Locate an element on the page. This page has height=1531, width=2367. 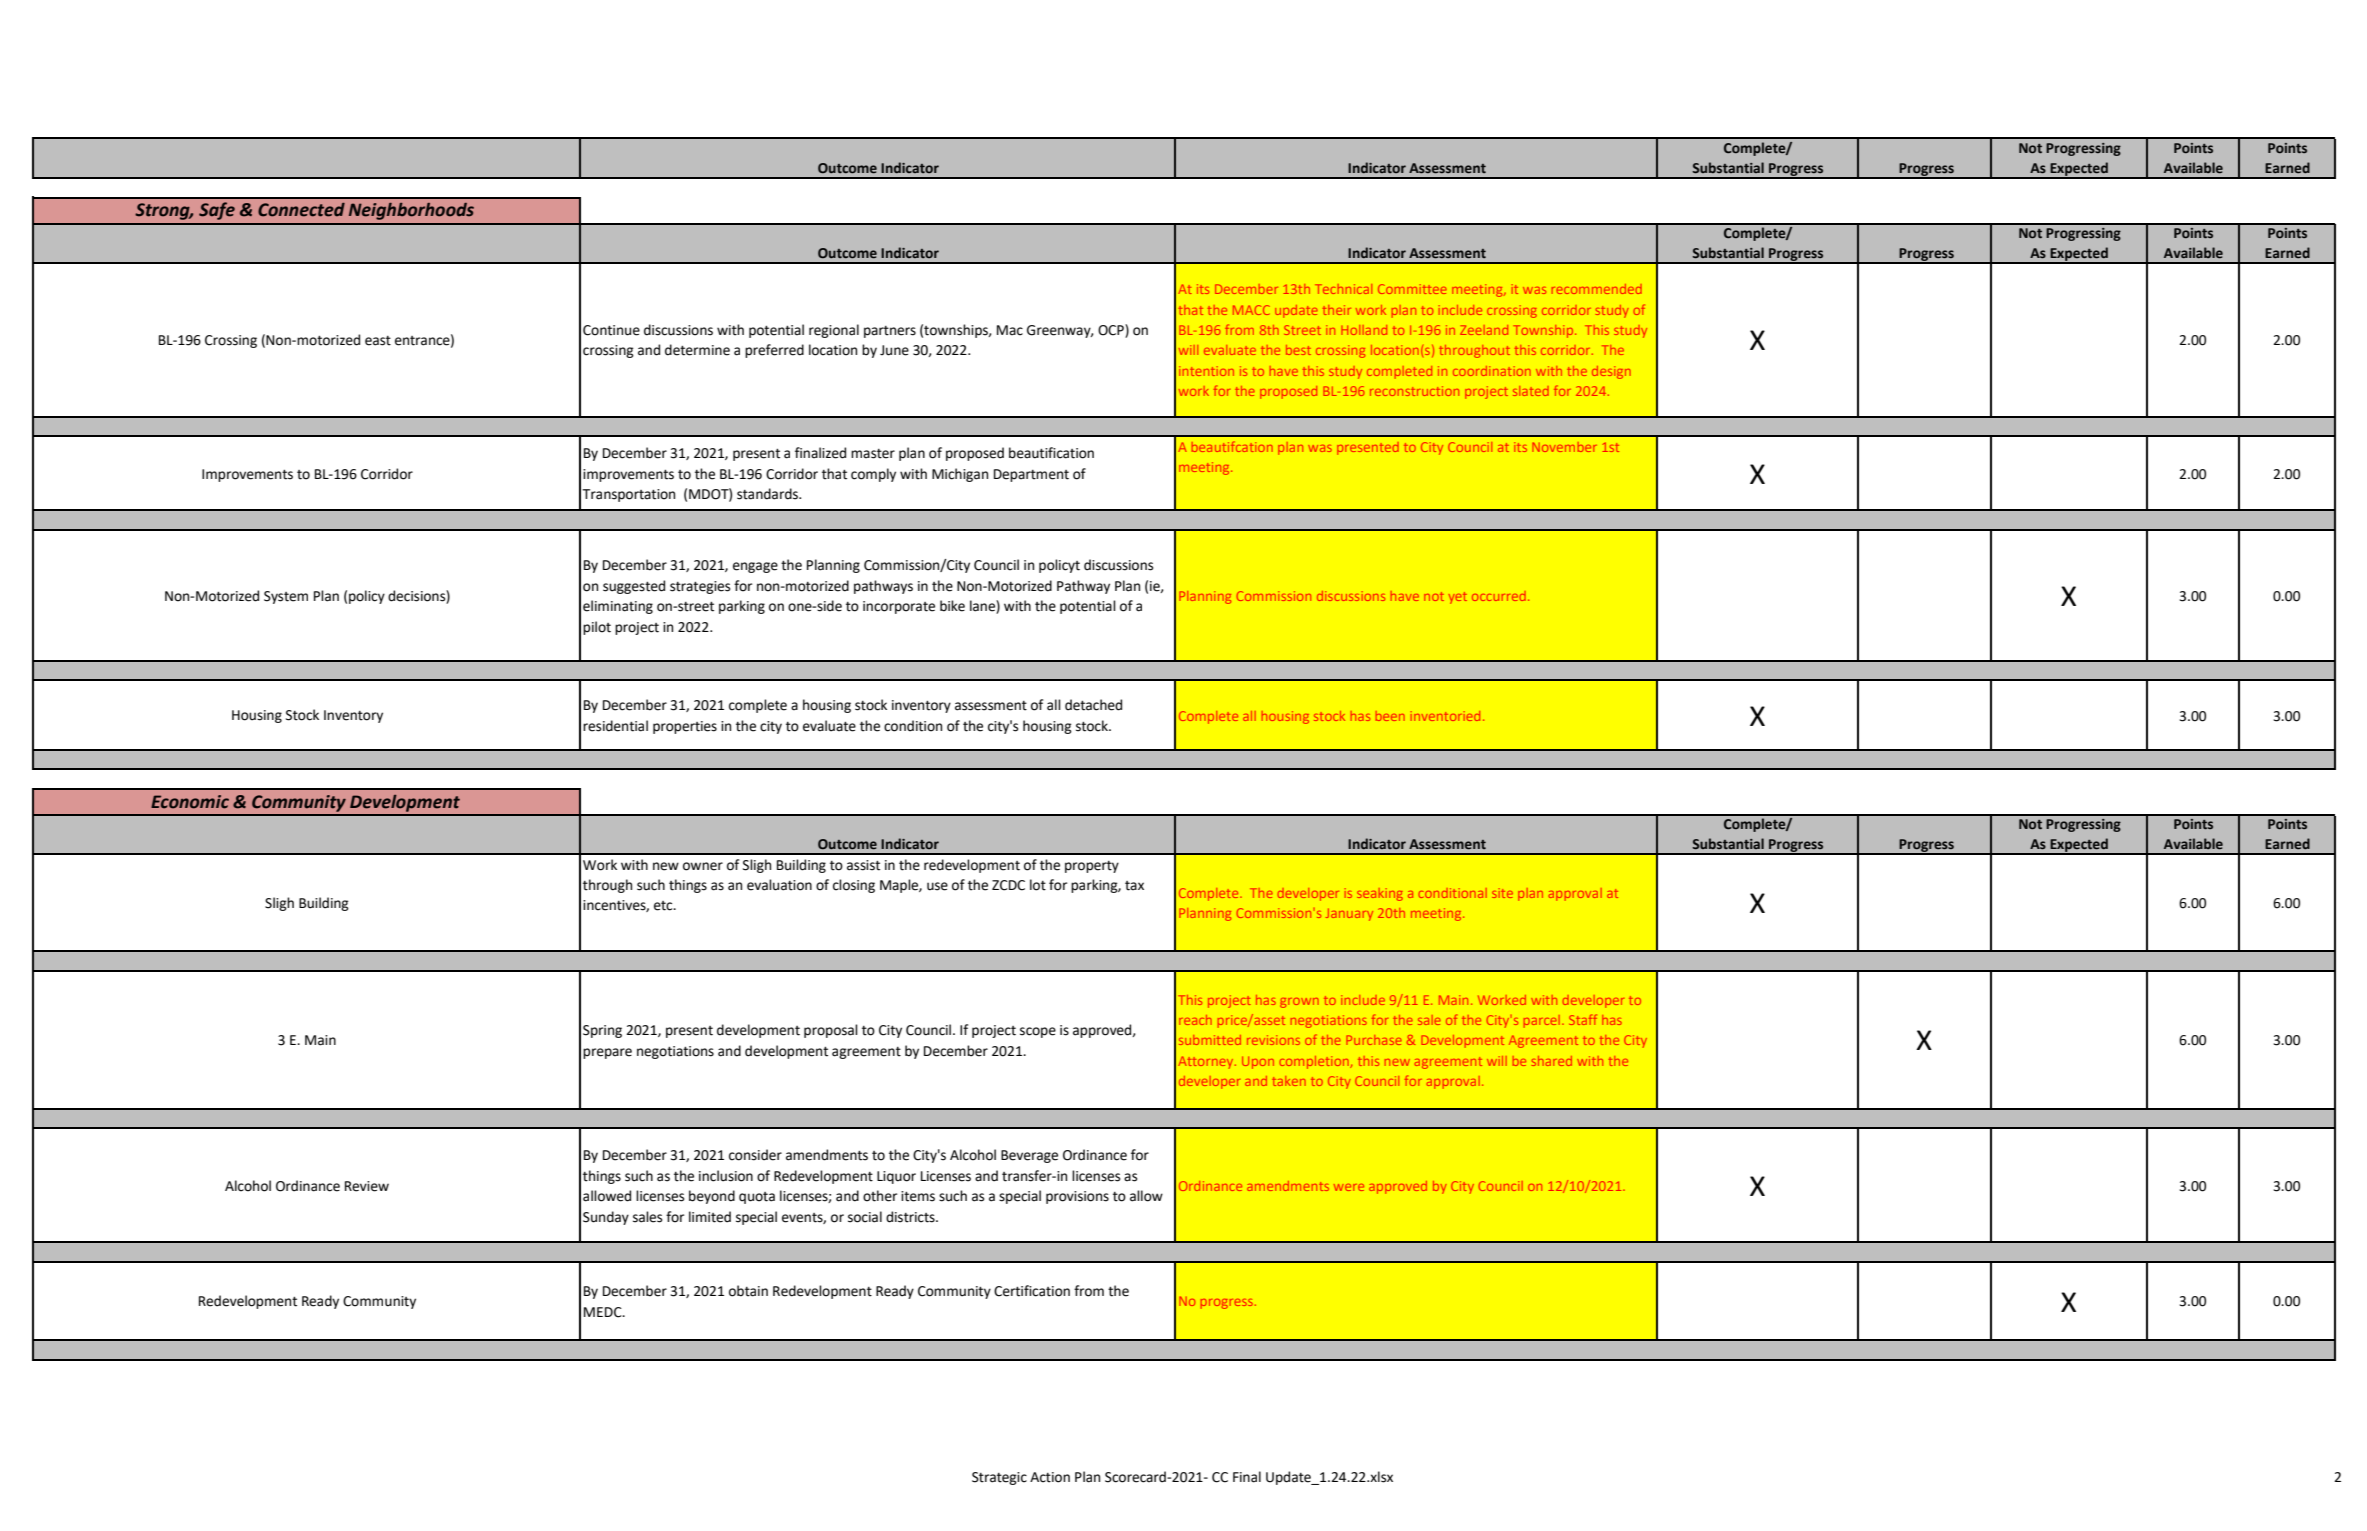
MEDC is located at coordinates (604, 1312).
